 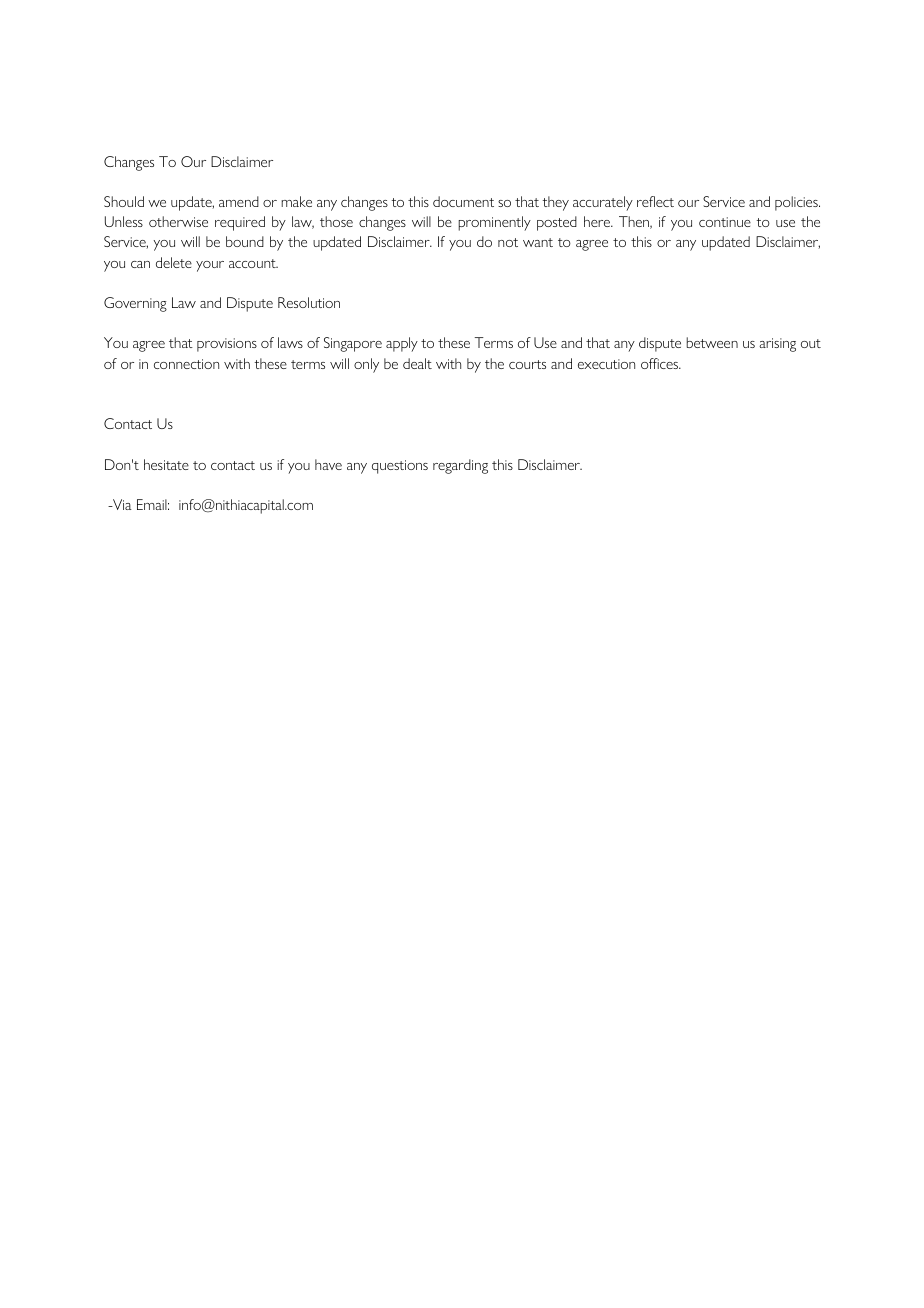 I want to click on document, so click(x=463, y=201).
